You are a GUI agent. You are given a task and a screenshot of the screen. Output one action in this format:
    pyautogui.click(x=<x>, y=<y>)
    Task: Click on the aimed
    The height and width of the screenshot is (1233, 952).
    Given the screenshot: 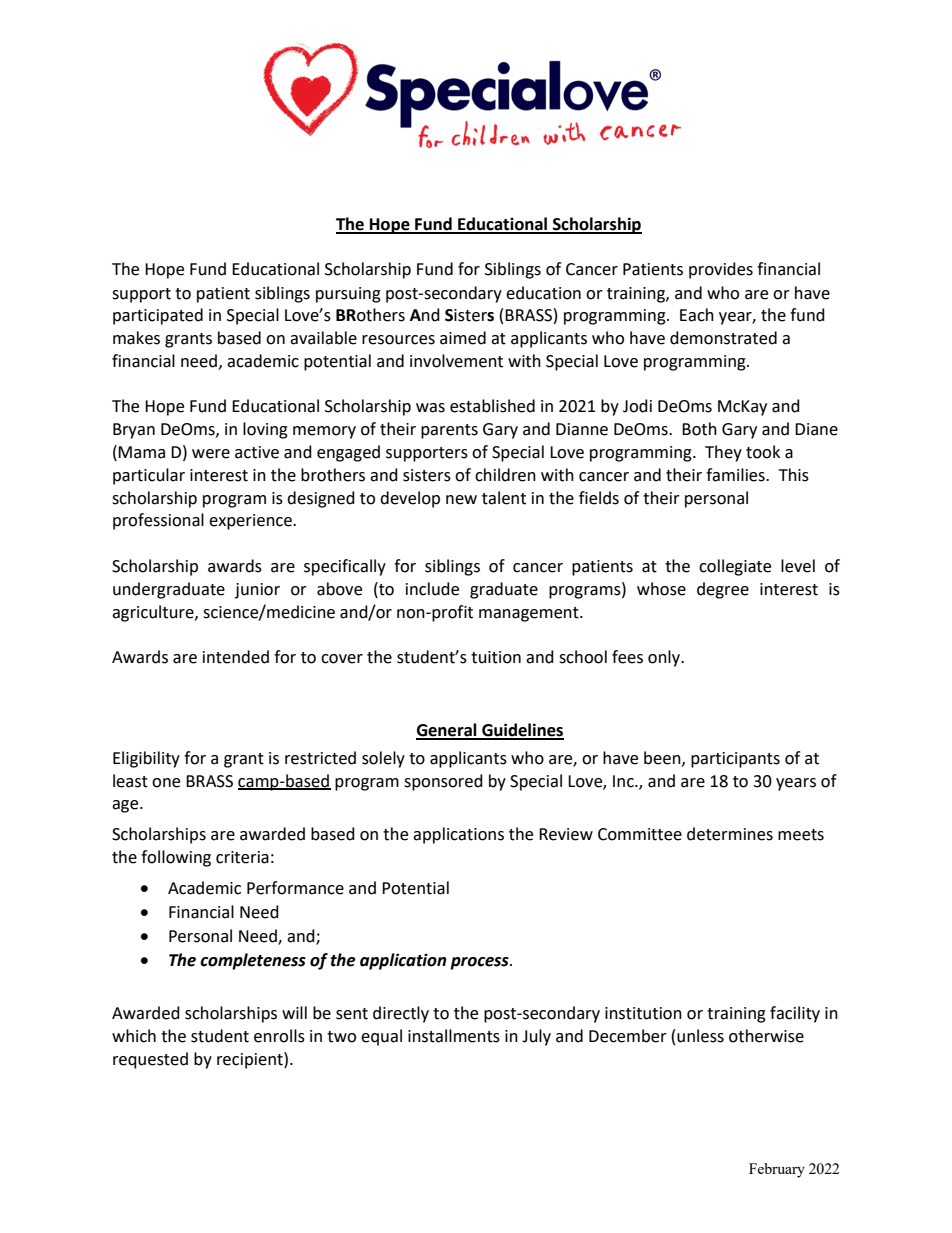 What is the action you would take?
    pyautogui.click(x=463, y=338)
